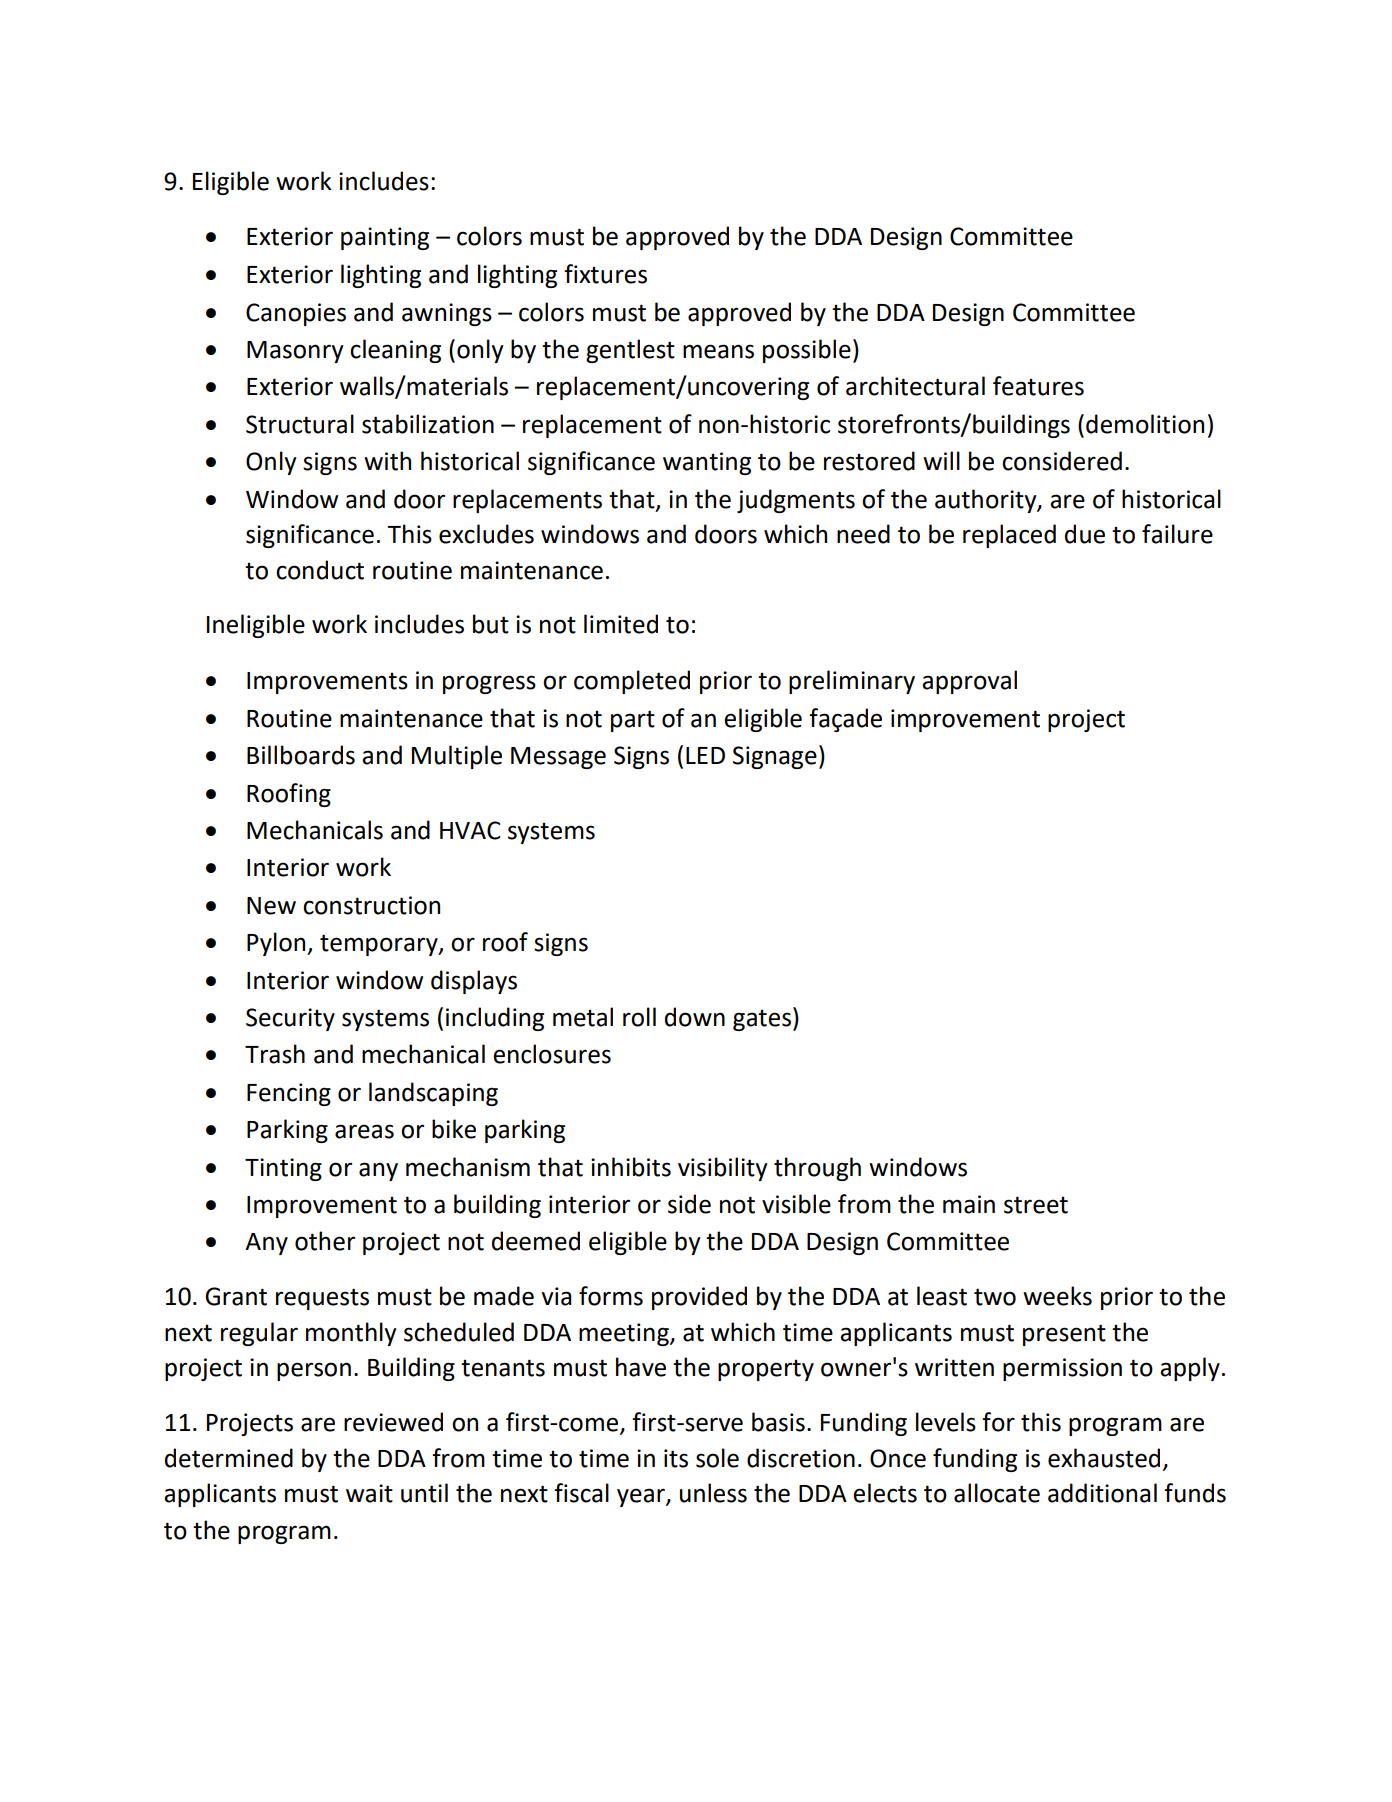  What do you see at coordinates (775, 757) in the screenshot?
I see `Signage` at bounding box center [775, 757].
